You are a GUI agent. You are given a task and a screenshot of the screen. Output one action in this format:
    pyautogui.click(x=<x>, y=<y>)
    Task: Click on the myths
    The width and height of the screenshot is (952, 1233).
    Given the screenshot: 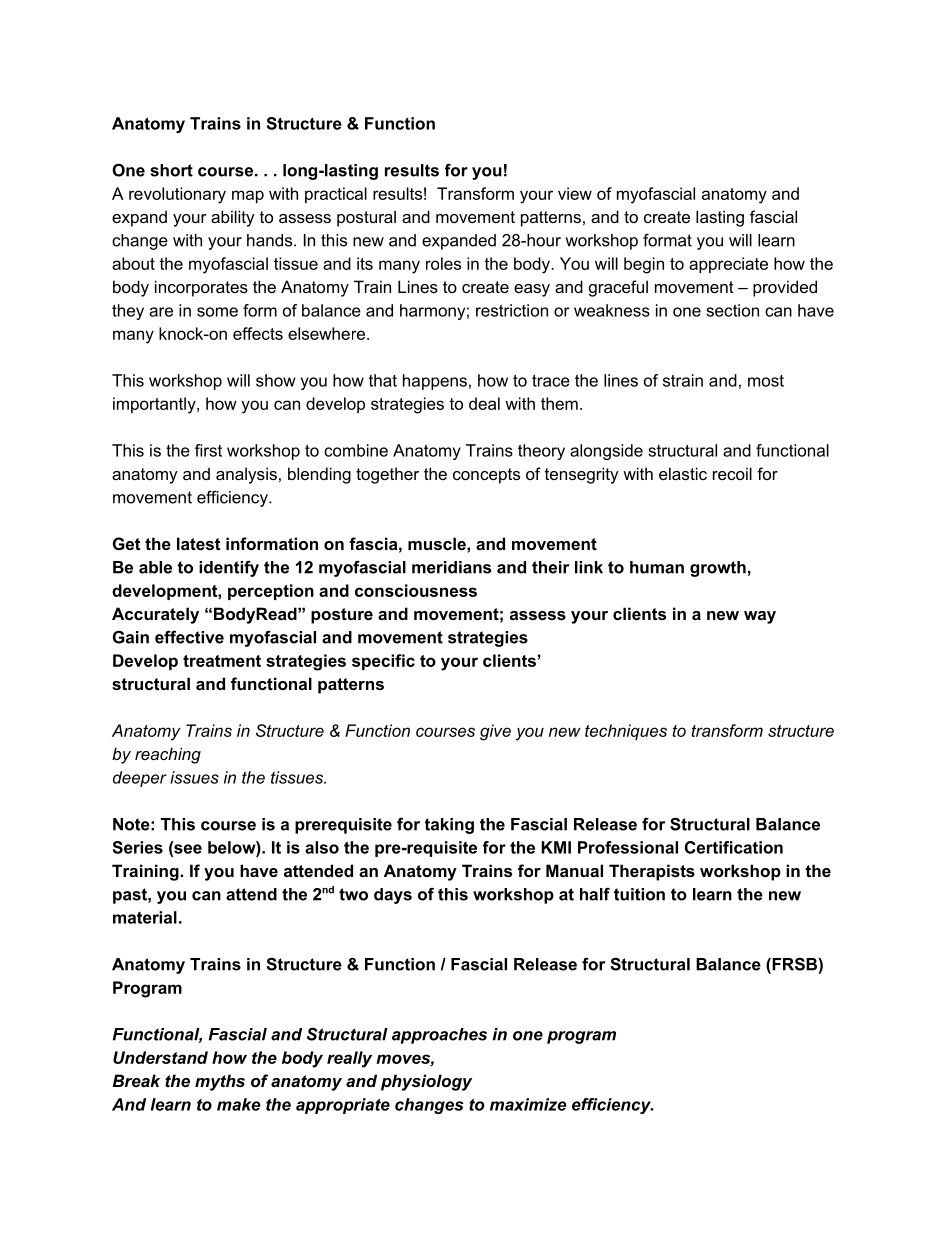 What is the action you would take?
    pyautogui.click(x=220, y=1082)
